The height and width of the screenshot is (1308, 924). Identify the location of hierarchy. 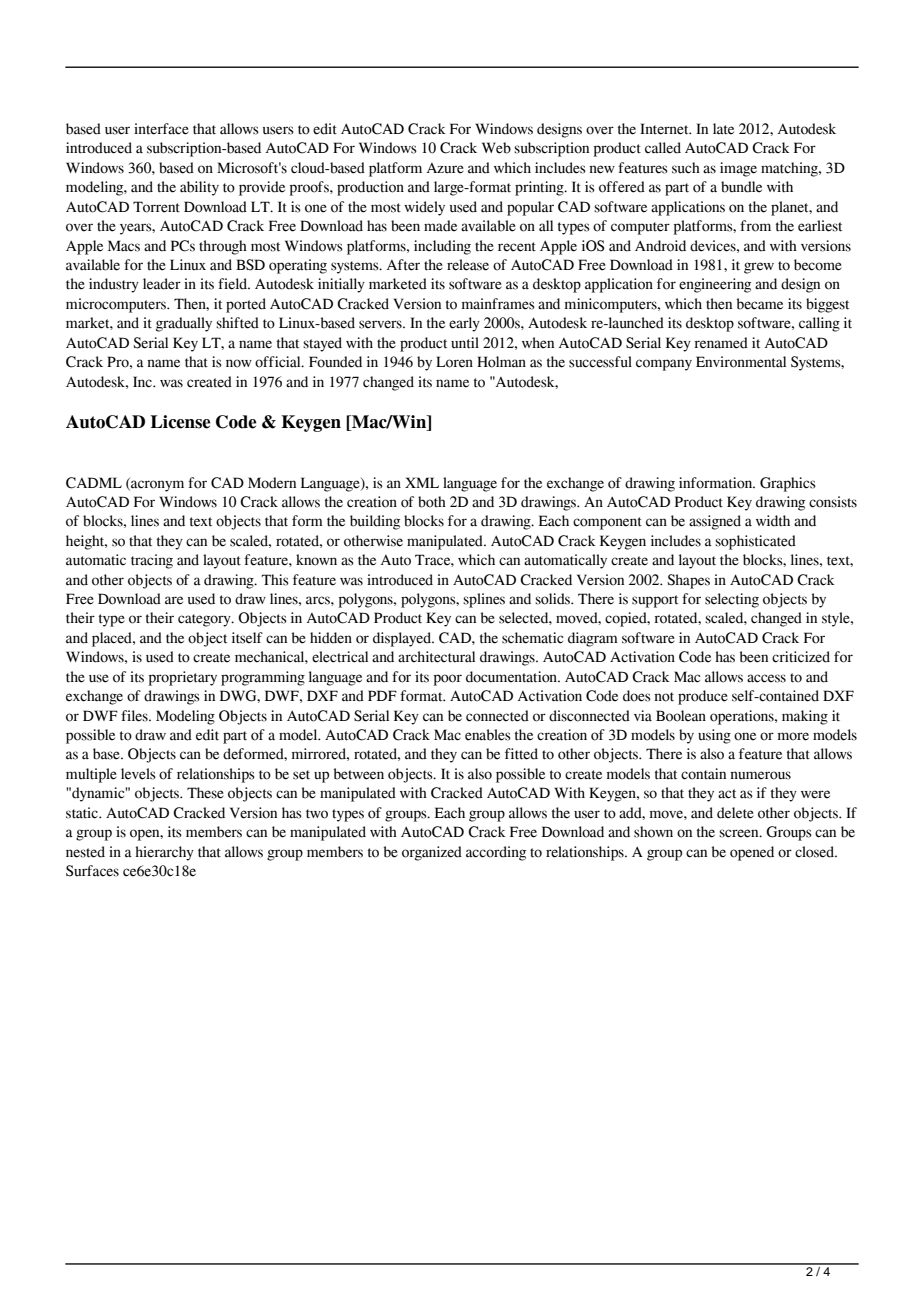
(164, 853).
